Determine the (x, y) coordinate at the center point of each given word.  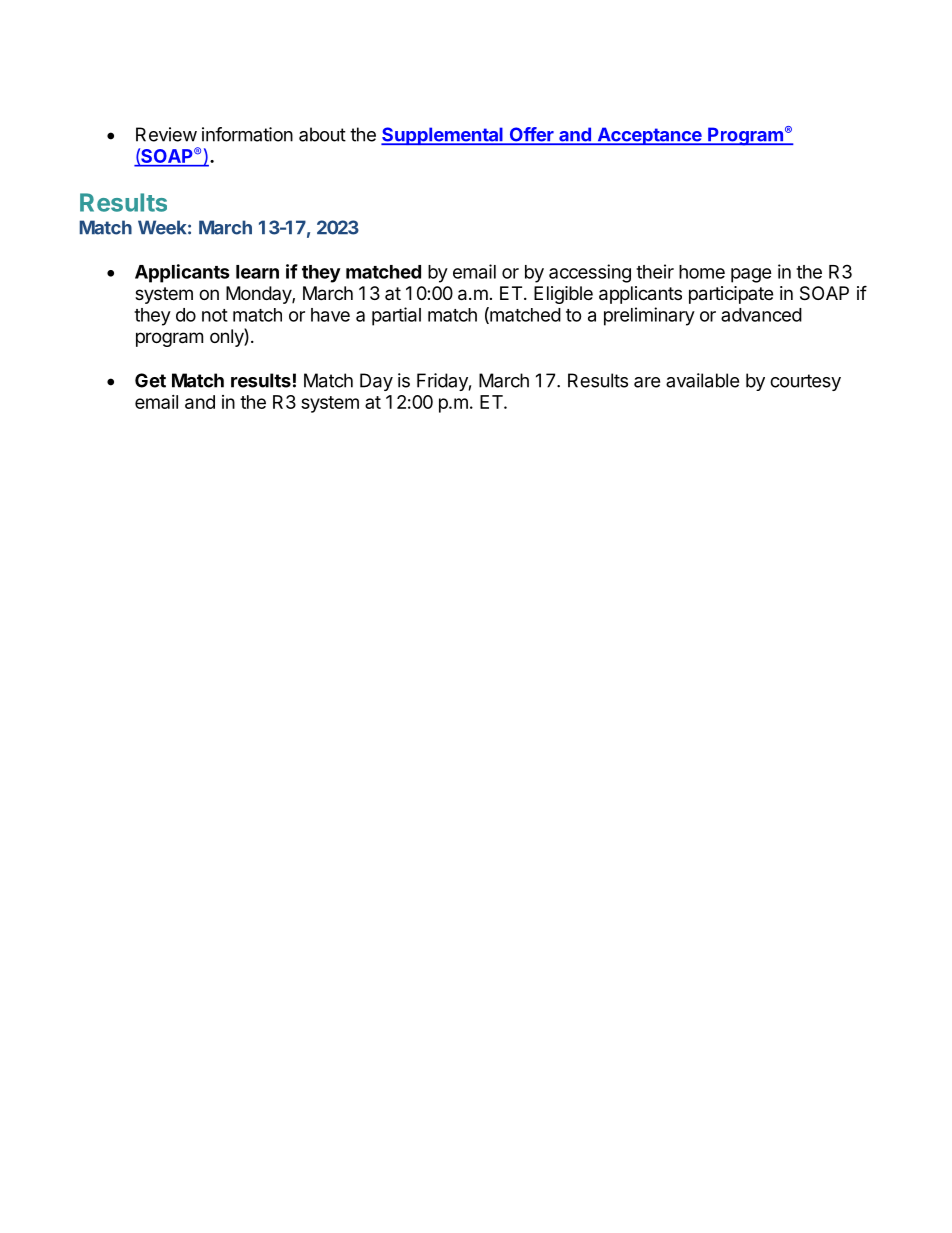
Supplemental (443, 136)
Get (150, 380)
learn (257, 272)
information (247, 134)
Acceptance (649, 136)
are (647, 382)
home (702, 272)
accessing (590, 273)
